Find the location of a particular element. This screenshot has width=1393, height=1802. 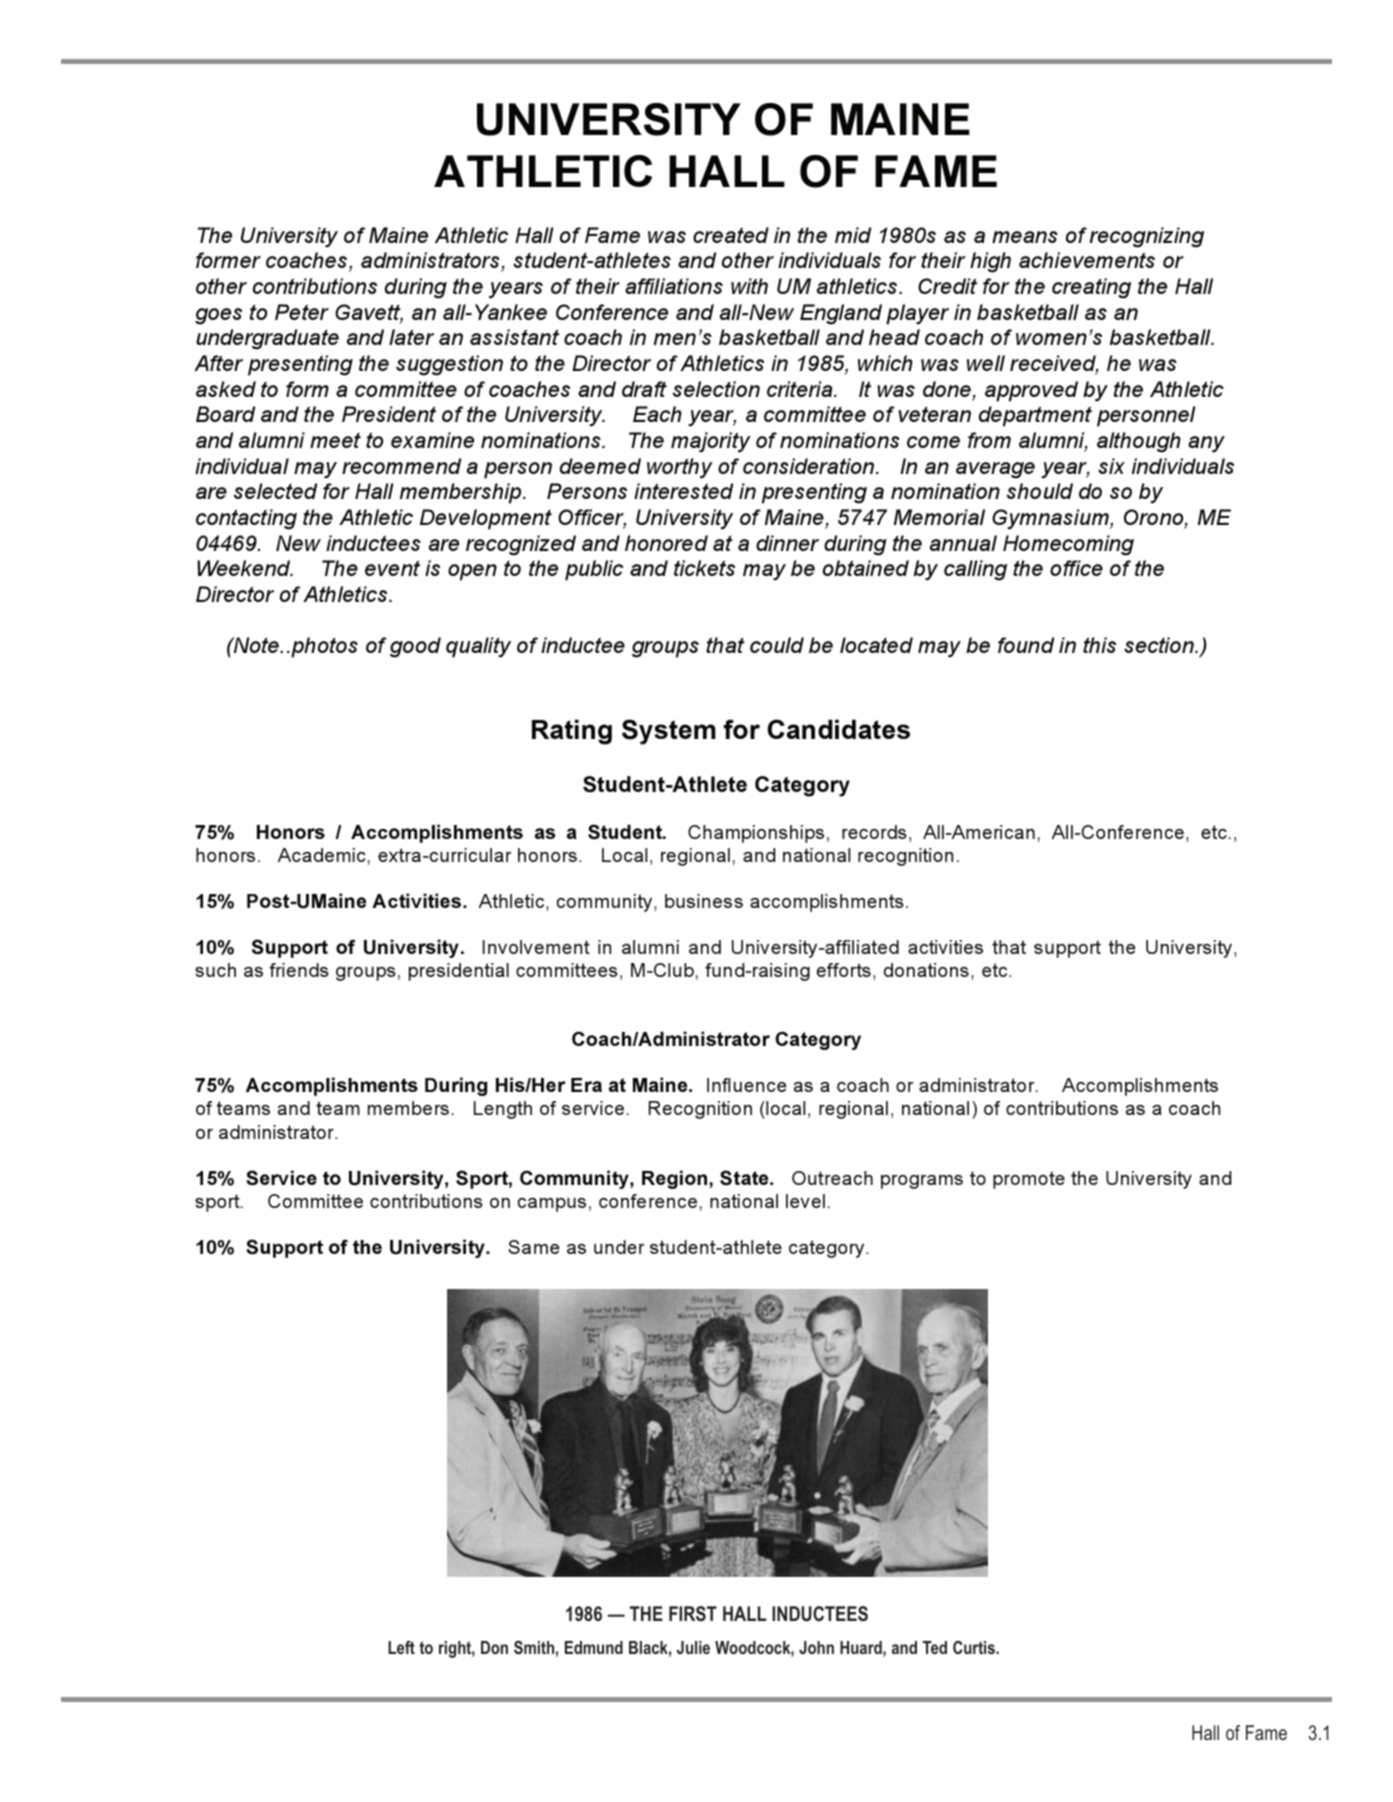

this is located at coordinates (1099, 645).
